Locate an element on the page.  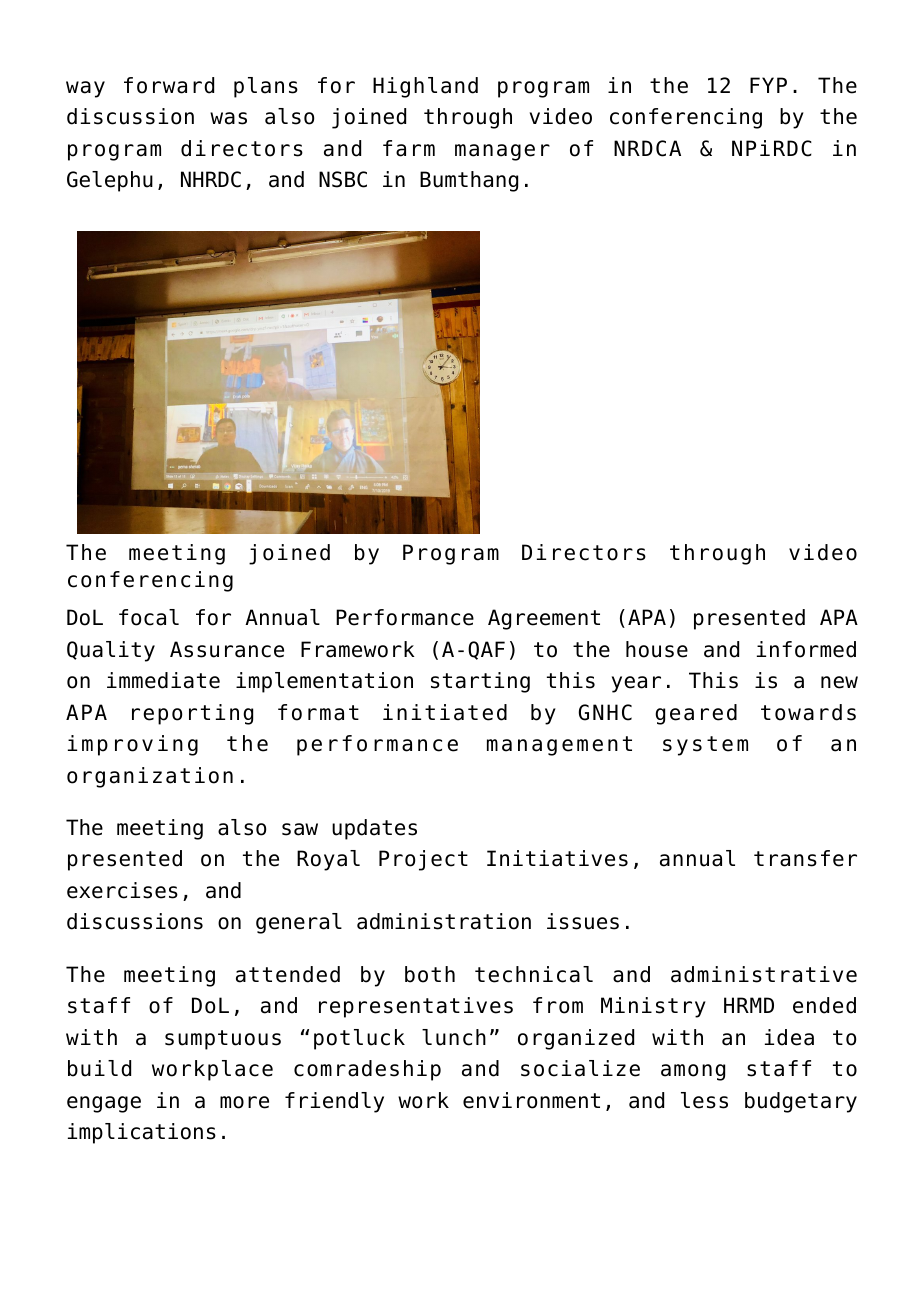
FYP is located at coordinates (768, 85).
